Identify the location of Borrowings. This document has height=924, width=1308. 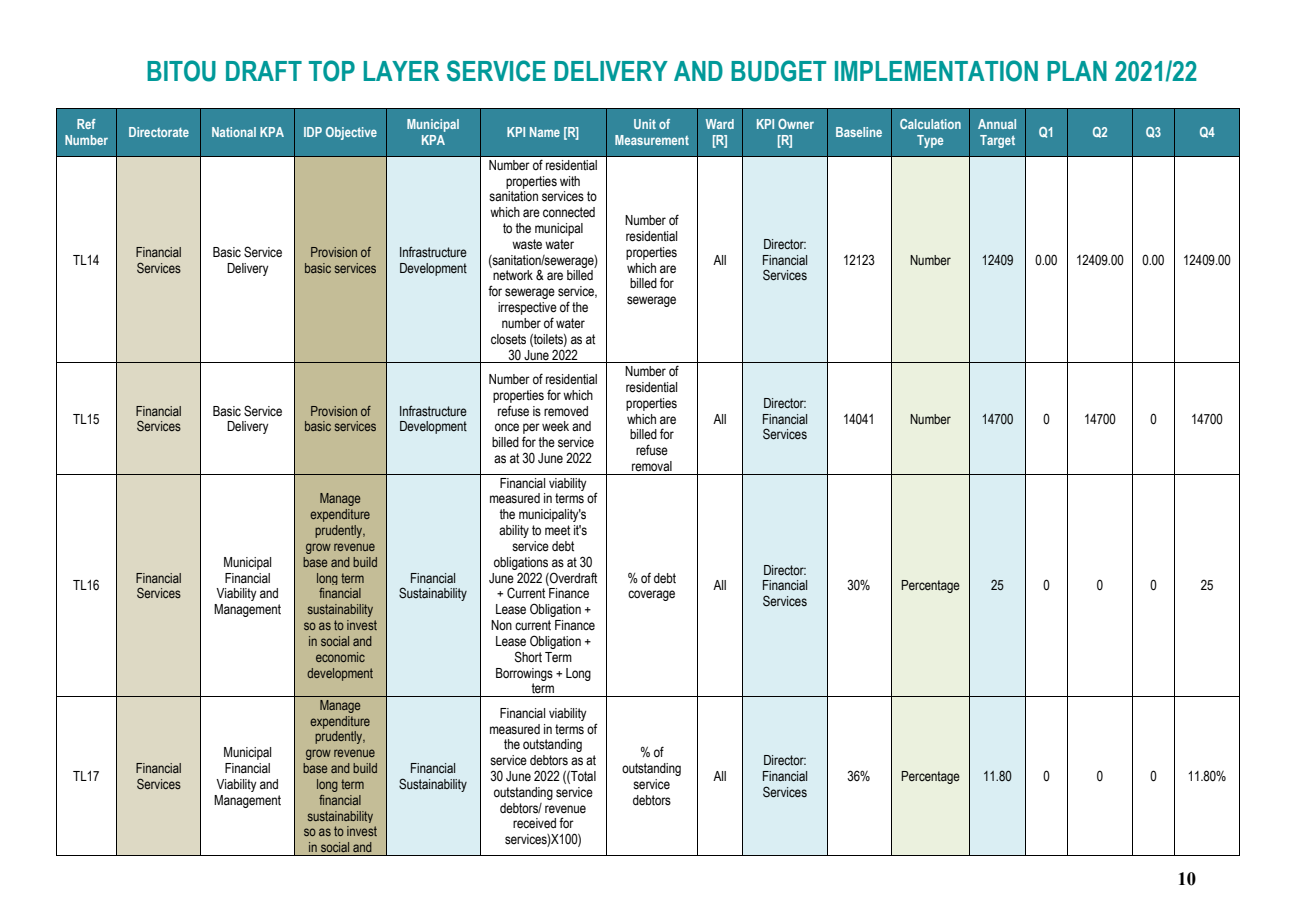
(524, 674).
